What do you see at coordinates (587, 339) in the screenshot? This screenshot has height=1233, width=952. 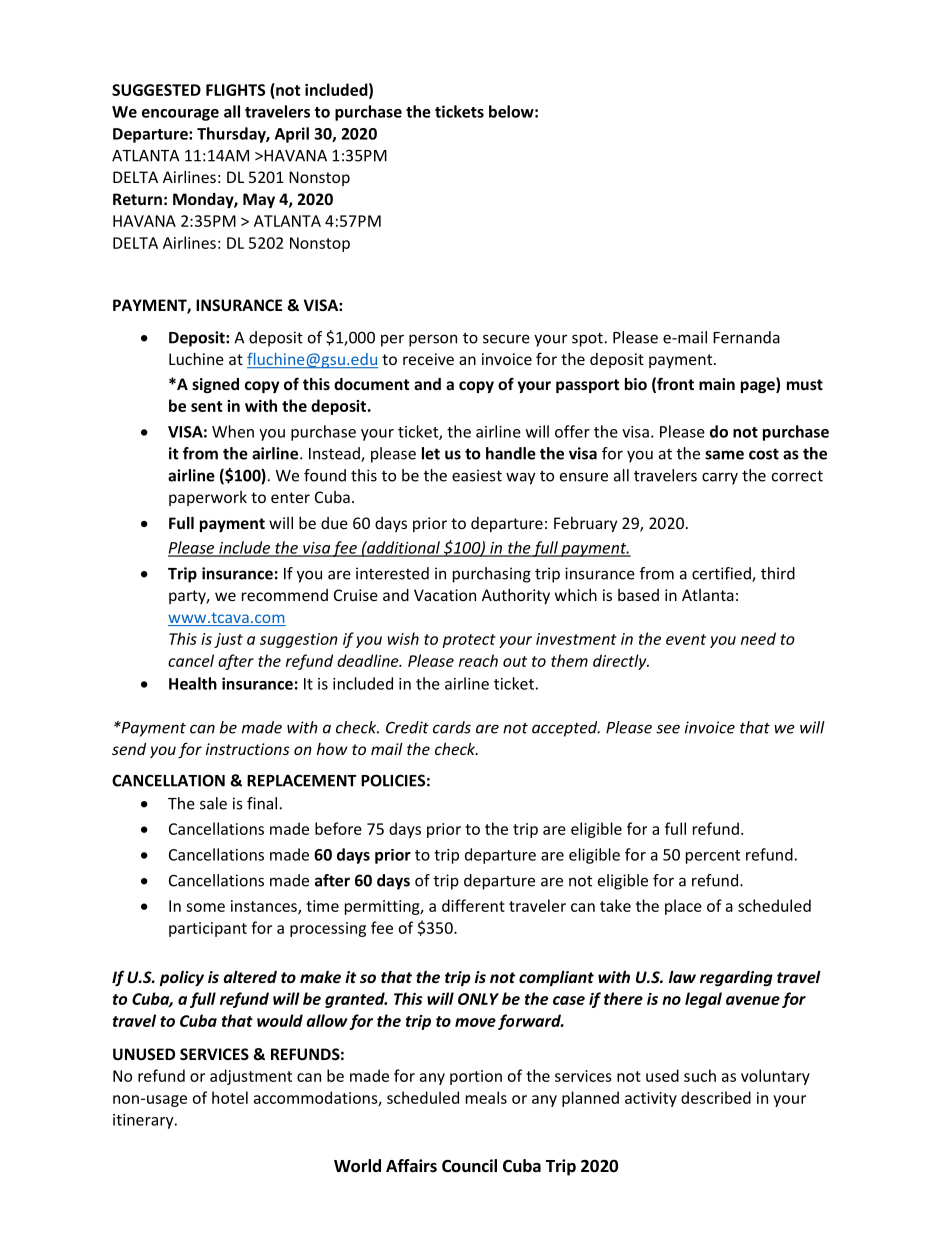 I see `spot` at bounding box center [587, 339].
